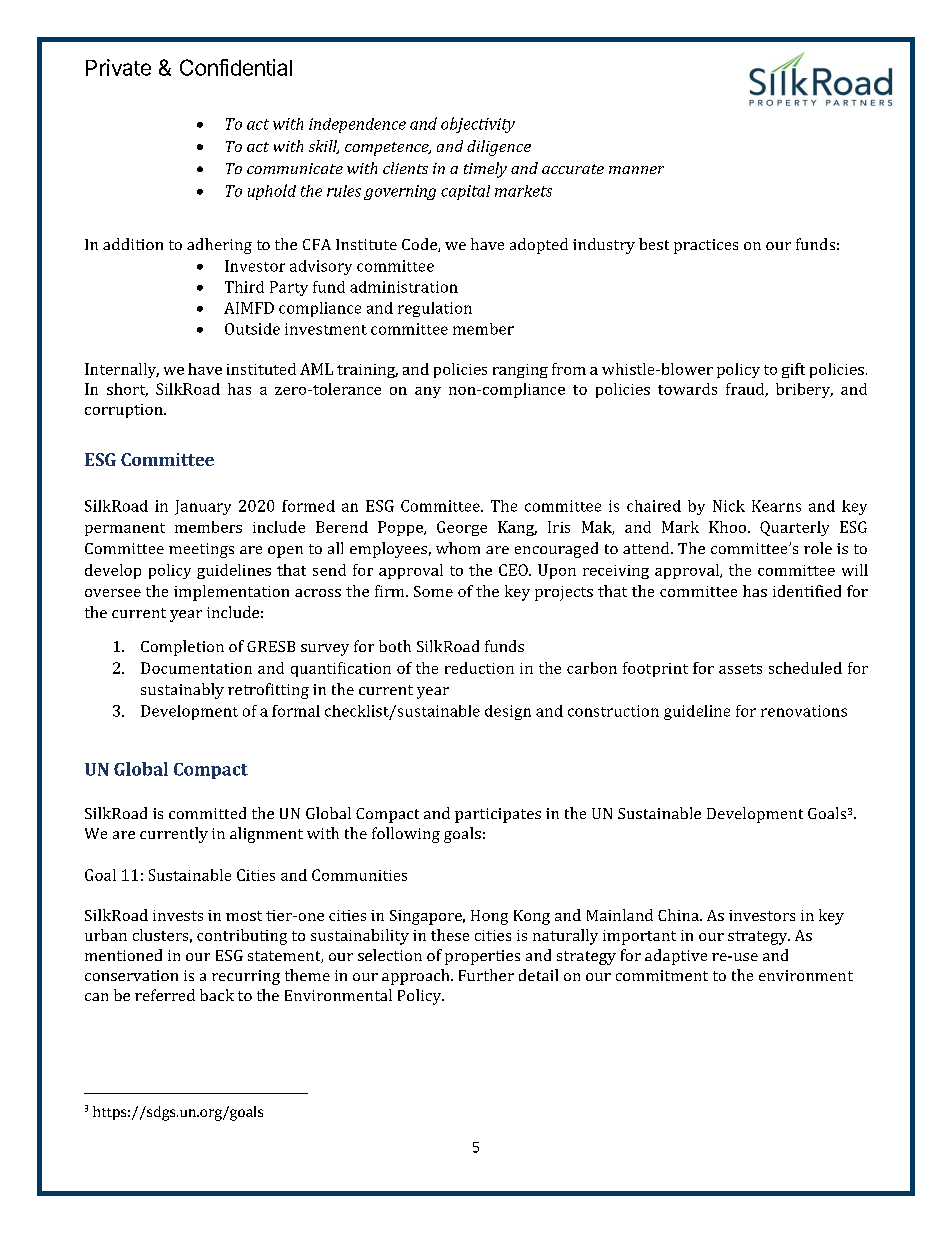 This screenshot has width=952, height=1233. Describe the element at coordinates (196, 668) in the screenshot. I see `Documentation` at that location.
